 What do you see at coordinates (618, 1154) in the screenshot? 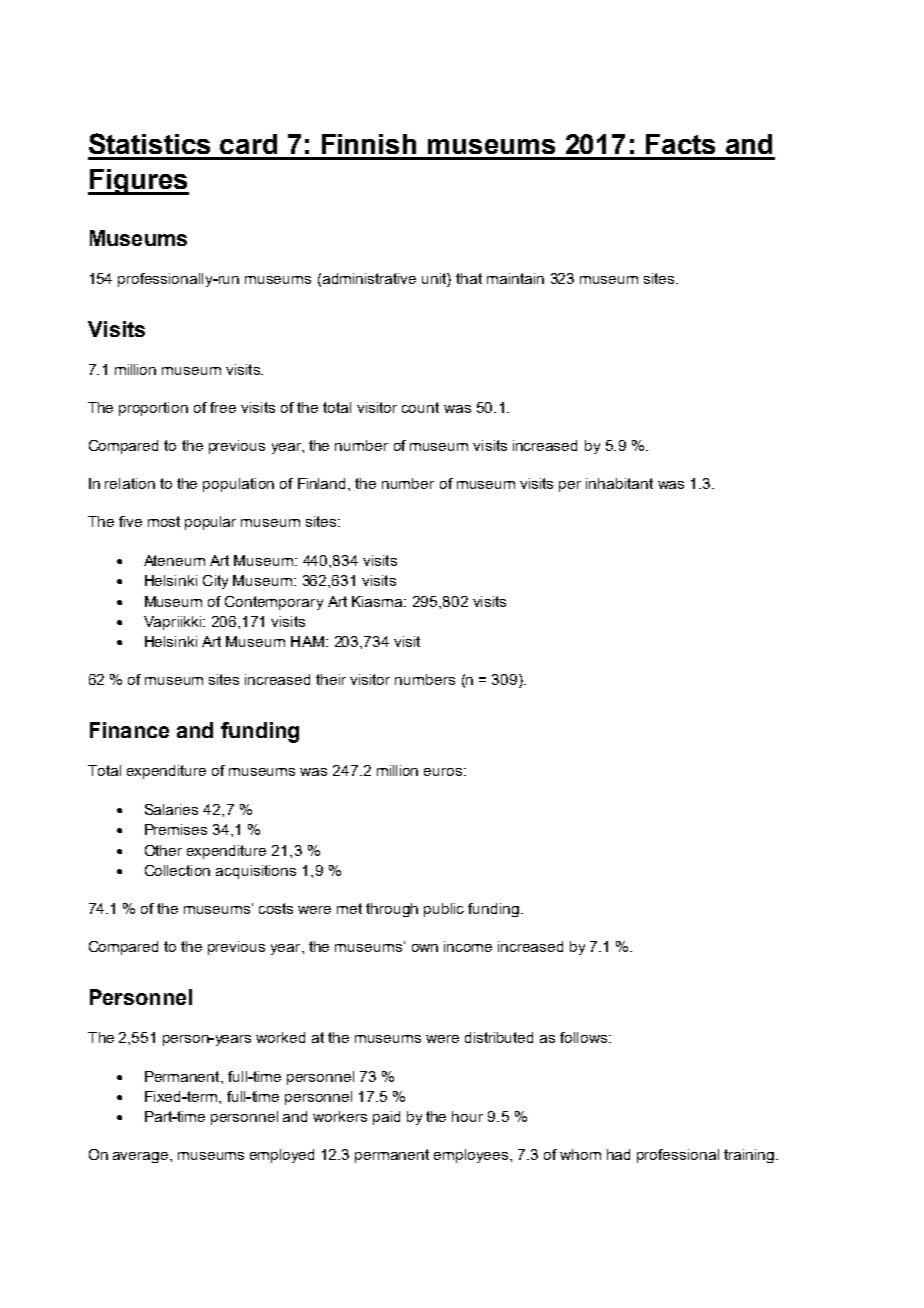
I see `had` at bounding box center [618, 1154].
